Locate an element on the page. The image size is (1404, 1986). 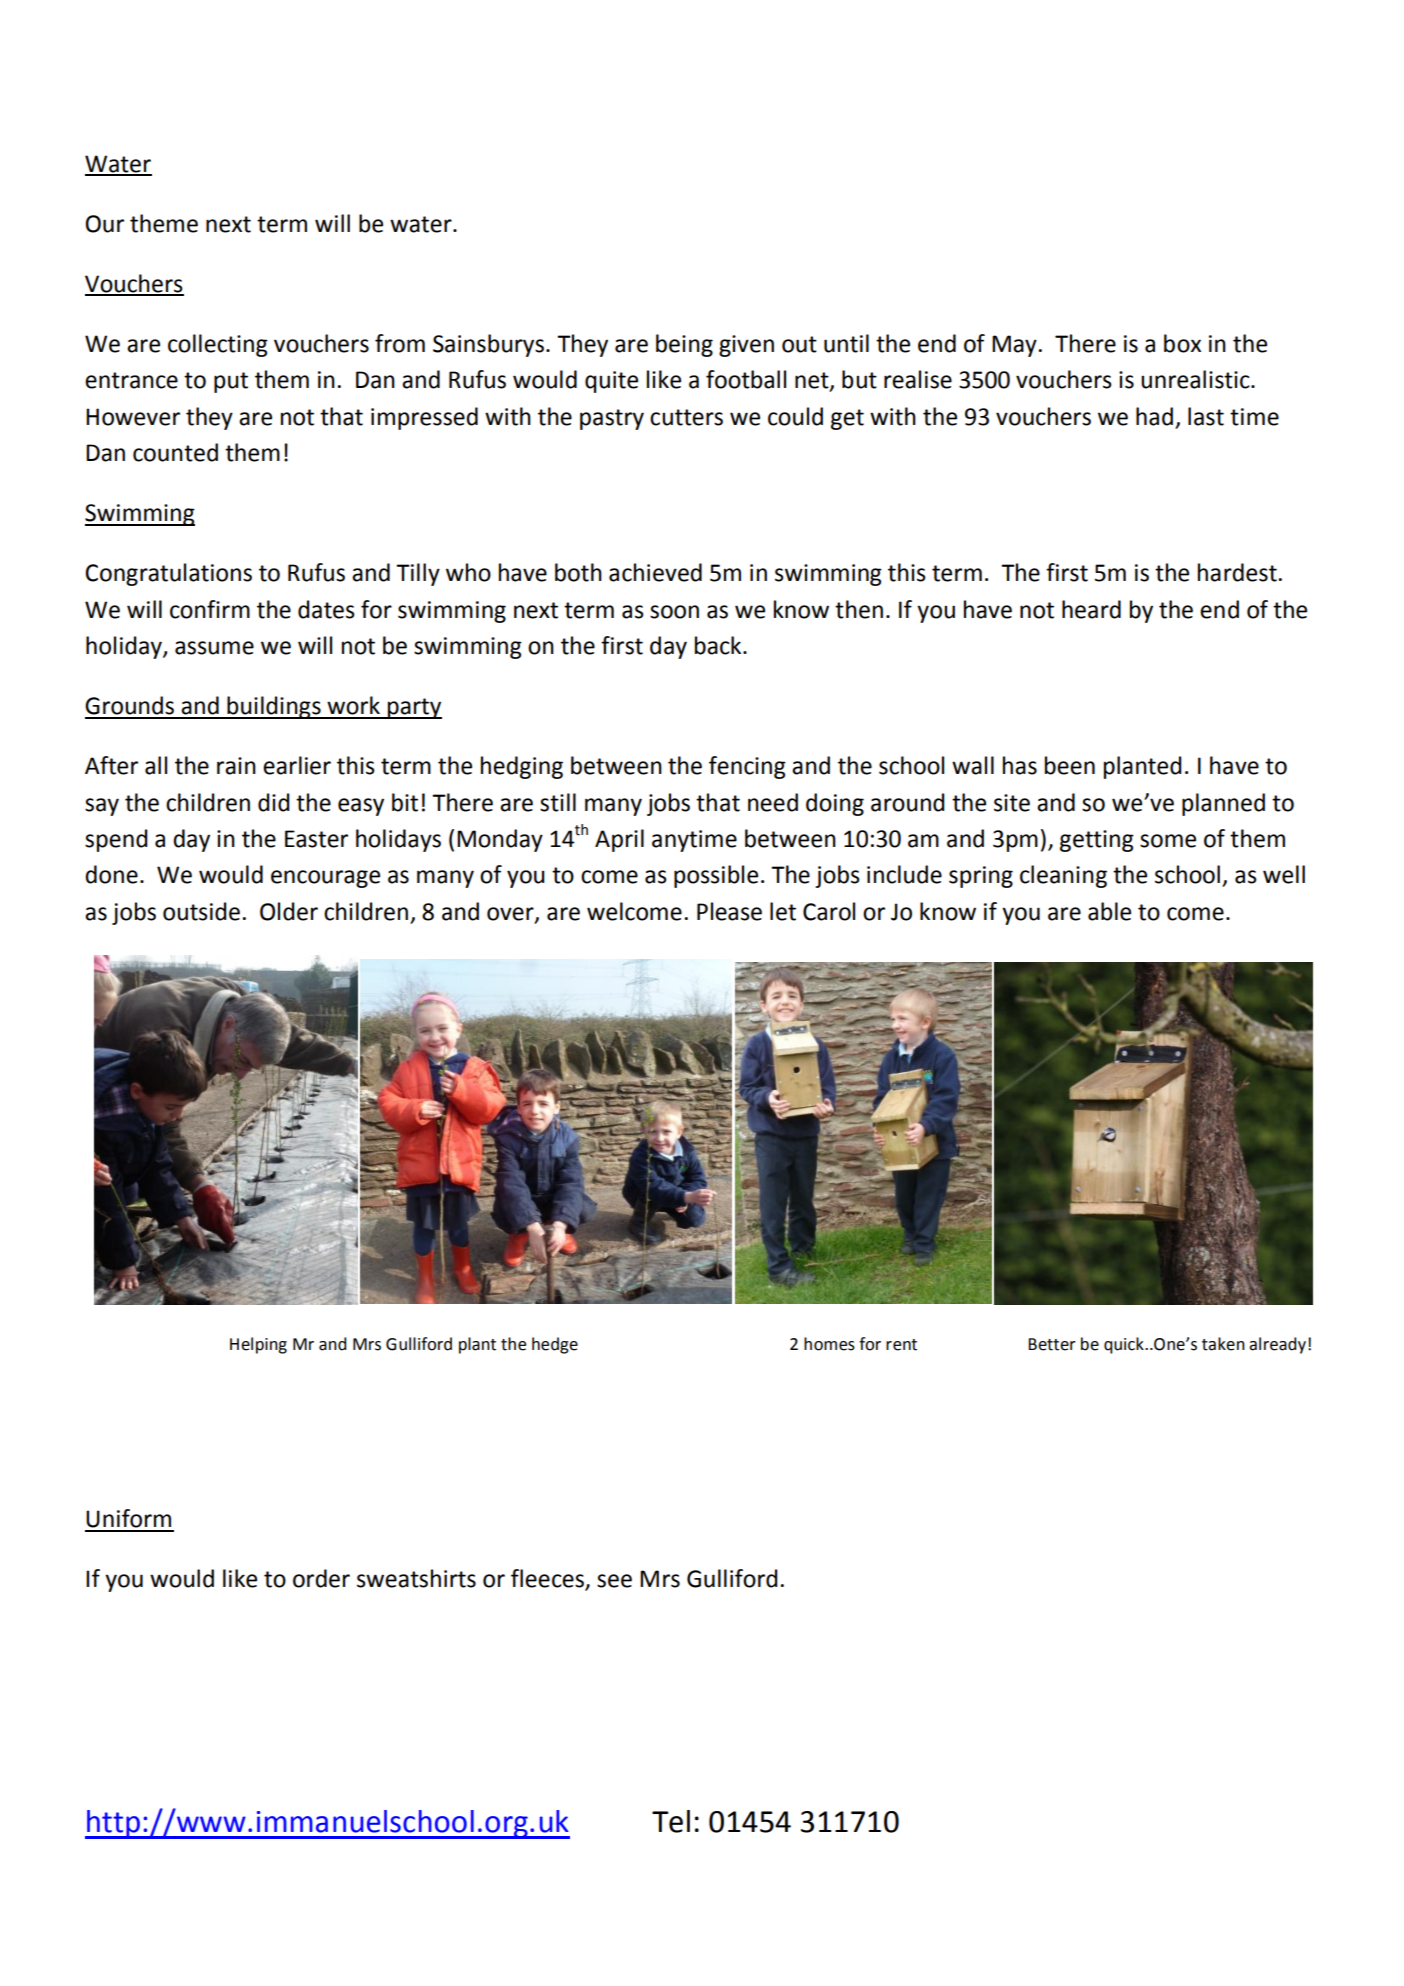
able is located at coordinates (1109, 911).
